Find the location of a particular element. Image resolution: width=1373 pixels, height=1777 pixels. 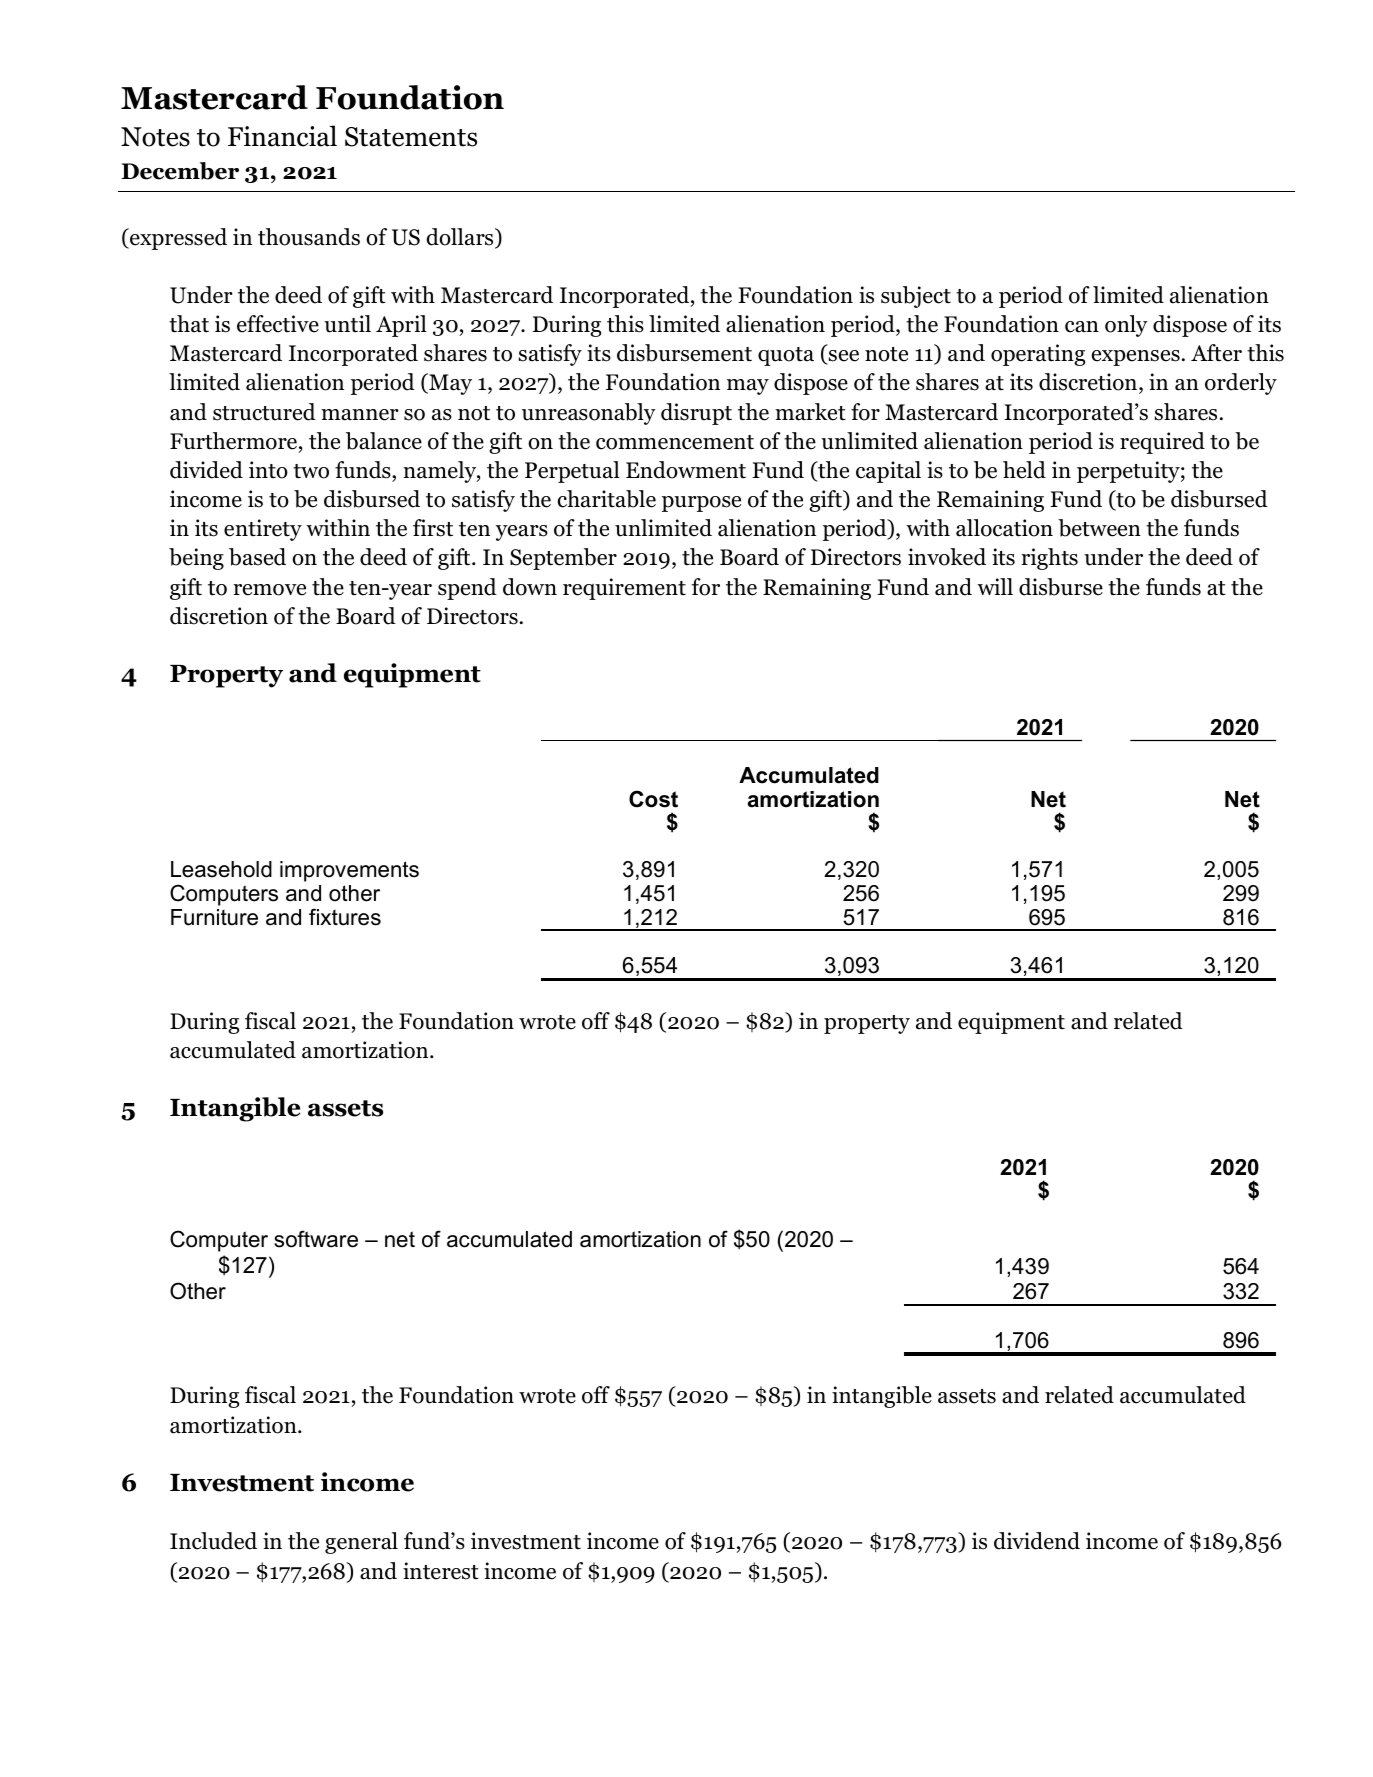

Financial is located at coordinates (282, 136).
